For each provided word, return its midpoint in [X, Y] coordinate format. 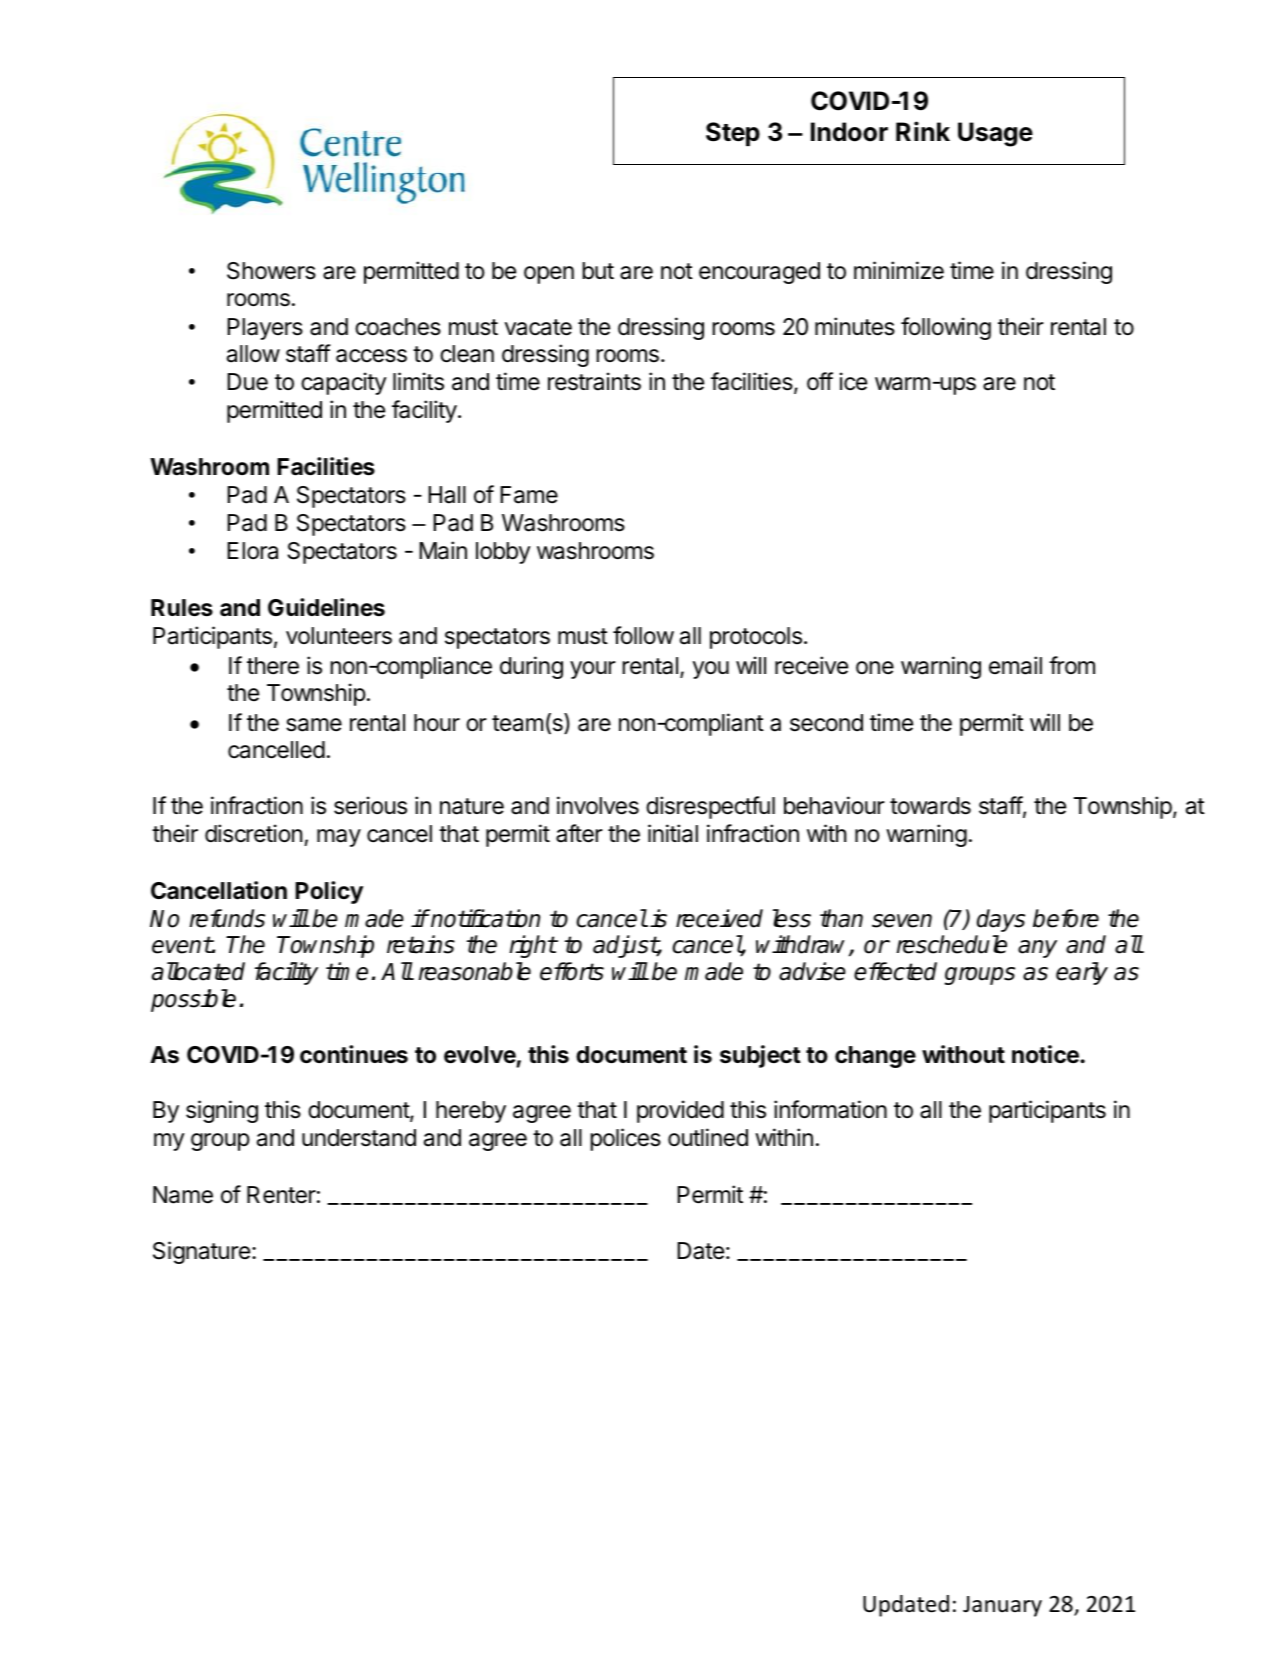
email [1015, 665]
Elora [252, 551]
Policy [329, 892]
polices [625, 1139]
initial [673, 833]
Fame [529, 495]
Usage [995, 134]
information [830, 1109]
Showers [271, 271]
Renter [281, 1195]
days [1001, 920]
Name [183, 1195]
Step [733, 134]
